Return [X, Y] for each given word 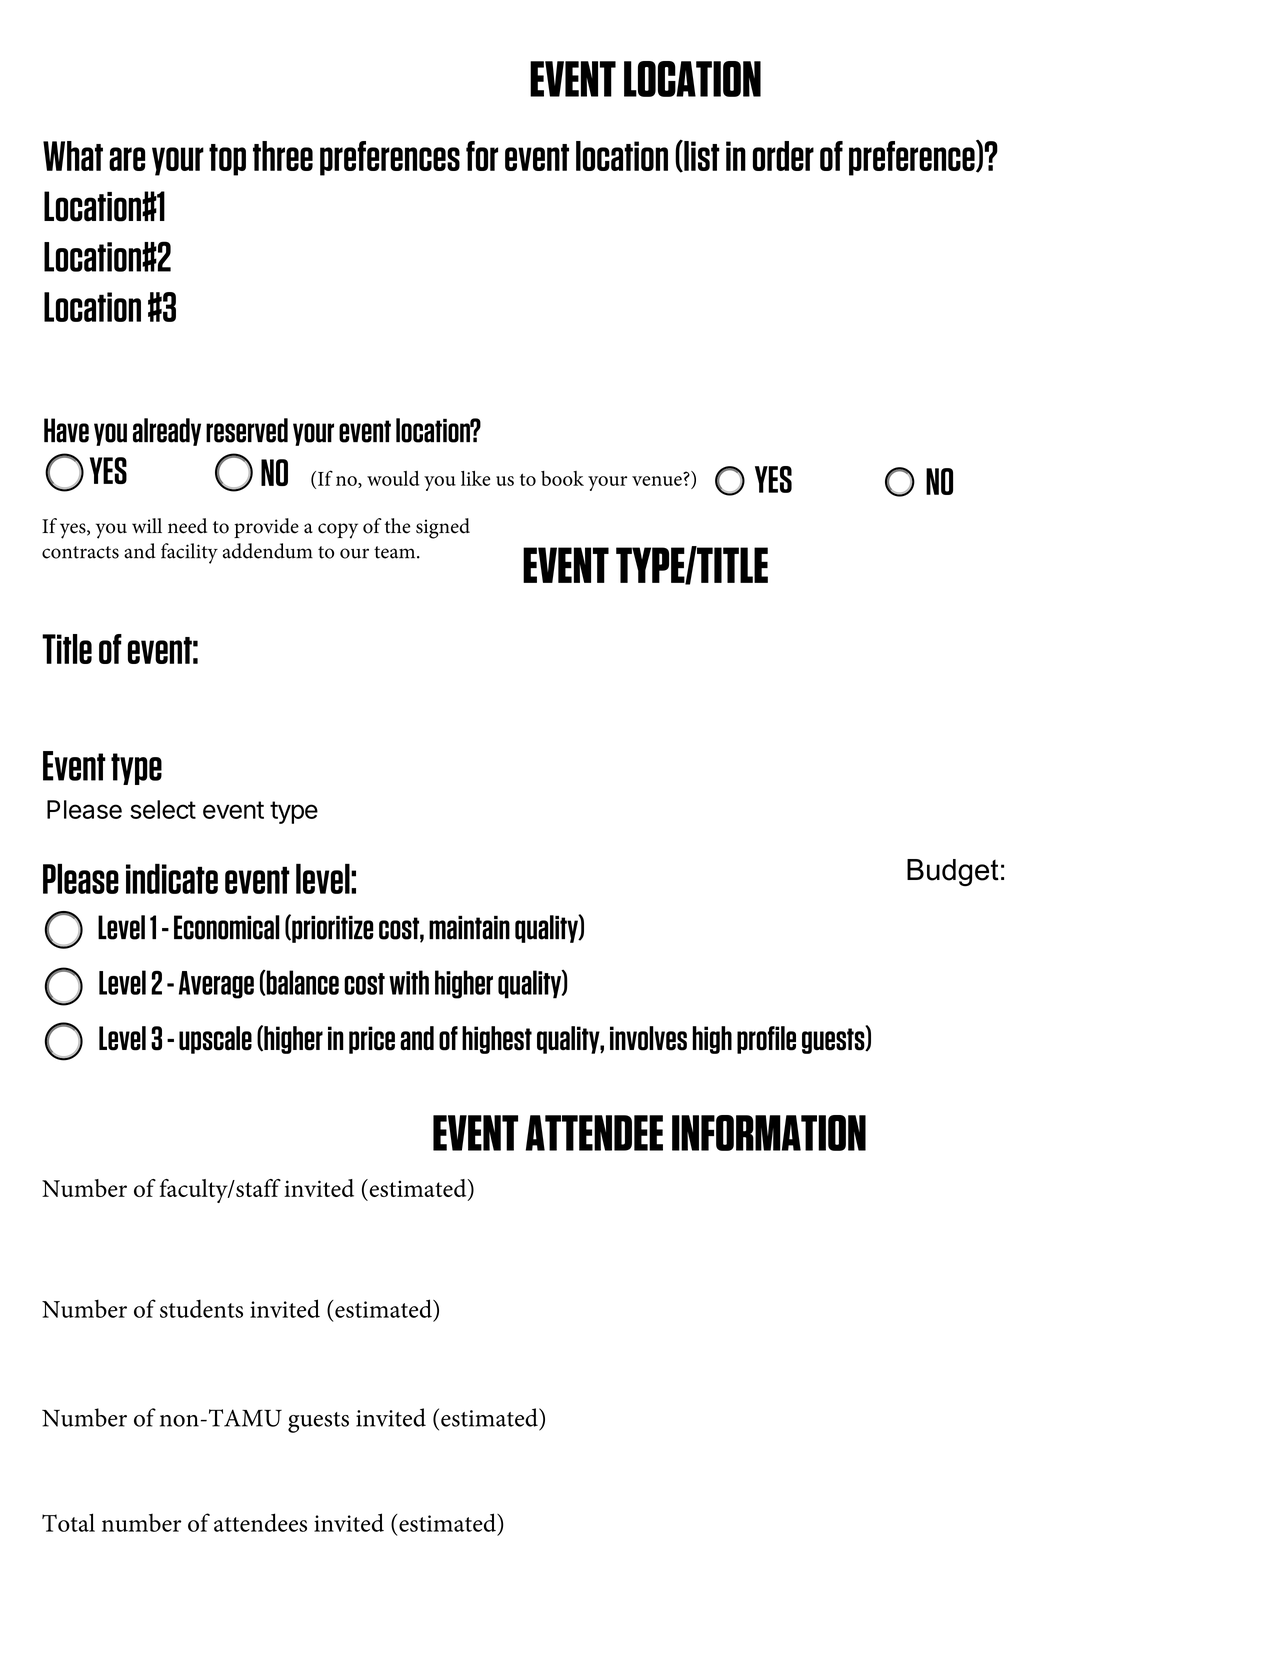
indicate [172, 879]
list [701, 156]
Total [68, 1522]
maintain [469, 927]
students [201, 1308]
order [783, 156]
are [127, 159]
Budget [953, 873]
